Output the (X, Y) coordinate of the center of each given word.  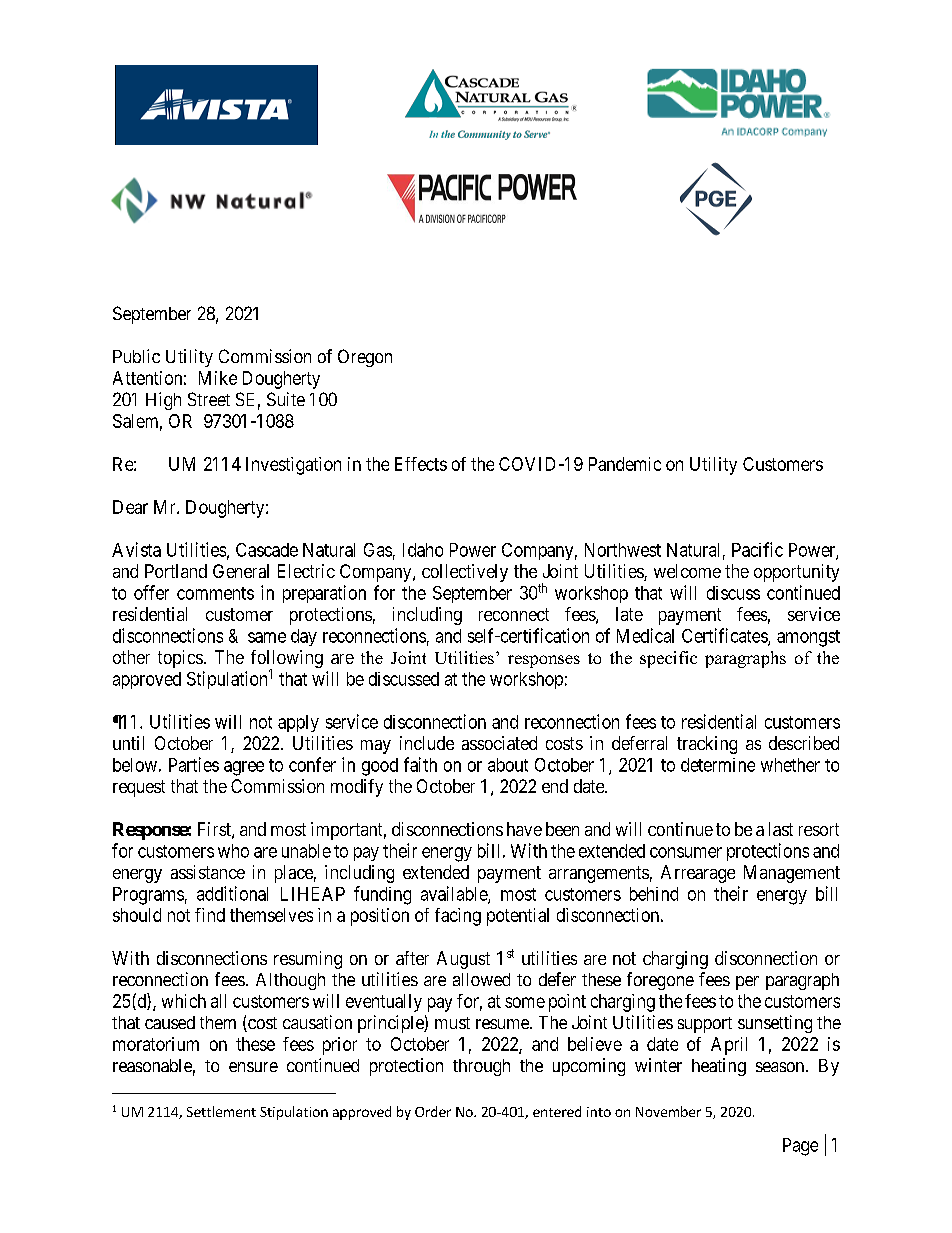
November (668, 1111)
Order (433, 1111)
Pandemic (625, 464)
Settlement (221, 1111)
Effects (421, 464)
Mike (218, 378)
